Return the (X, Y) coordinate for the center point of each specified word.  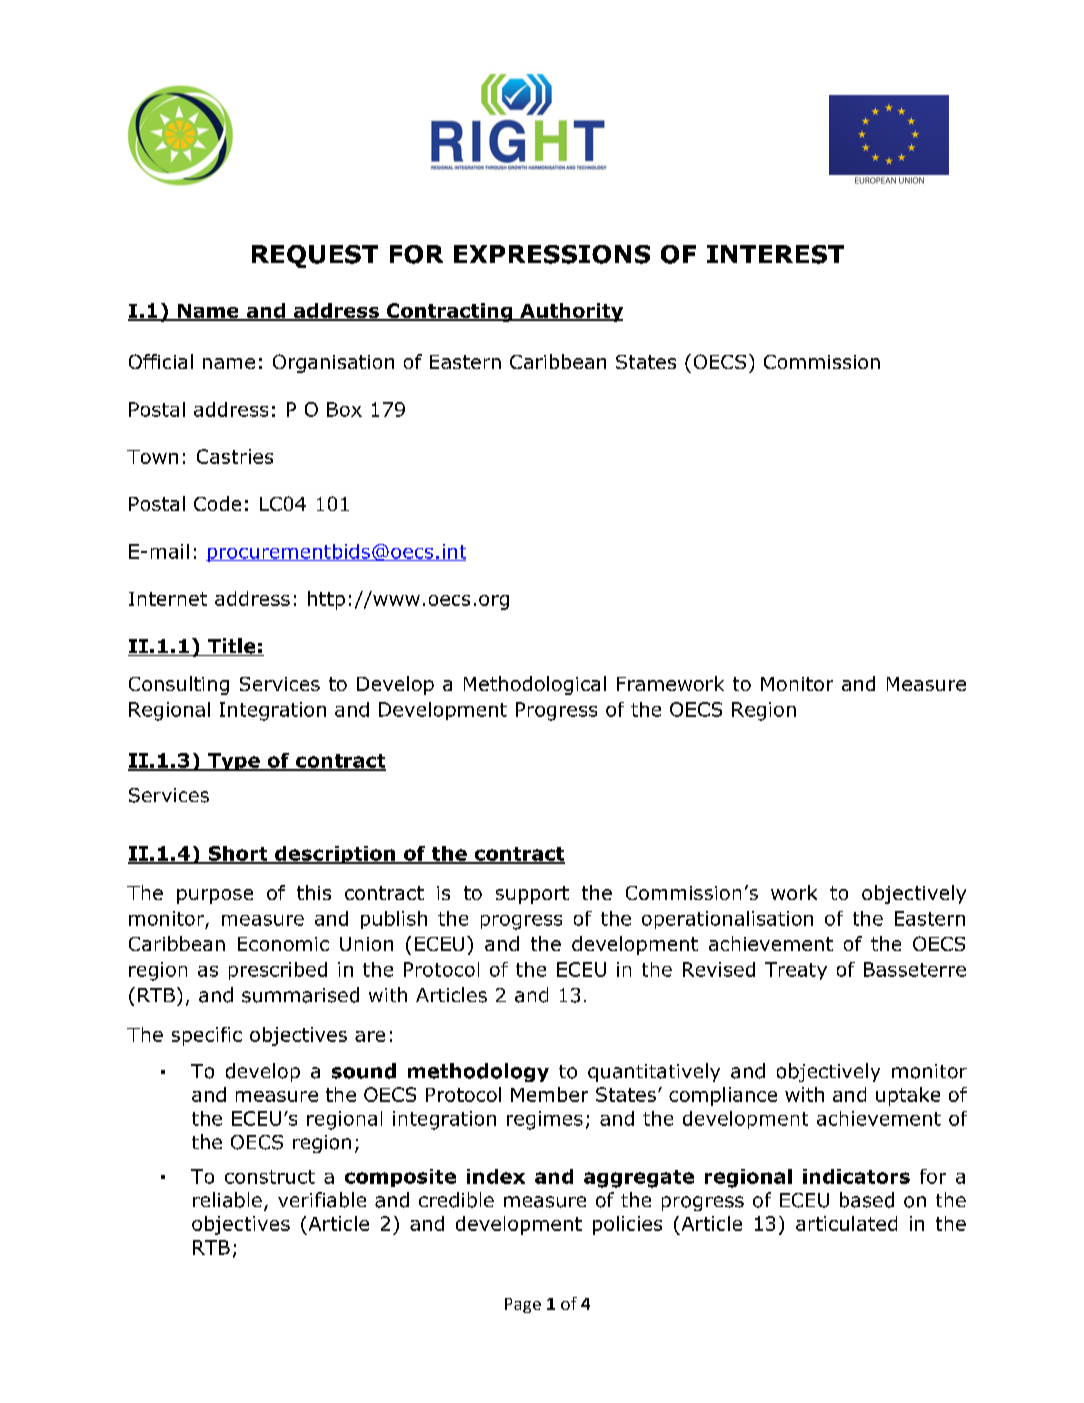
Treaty (796, 971)
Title (232, 647)
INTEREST (775, 254)
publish (394, 920)
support (532, 895)
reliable (227, 1200)
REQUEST (315, 256)
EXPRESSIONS (552, 254)
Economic (283, 944)
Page (523, 1305)
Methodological (535, 685)
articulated (846, 1223)
